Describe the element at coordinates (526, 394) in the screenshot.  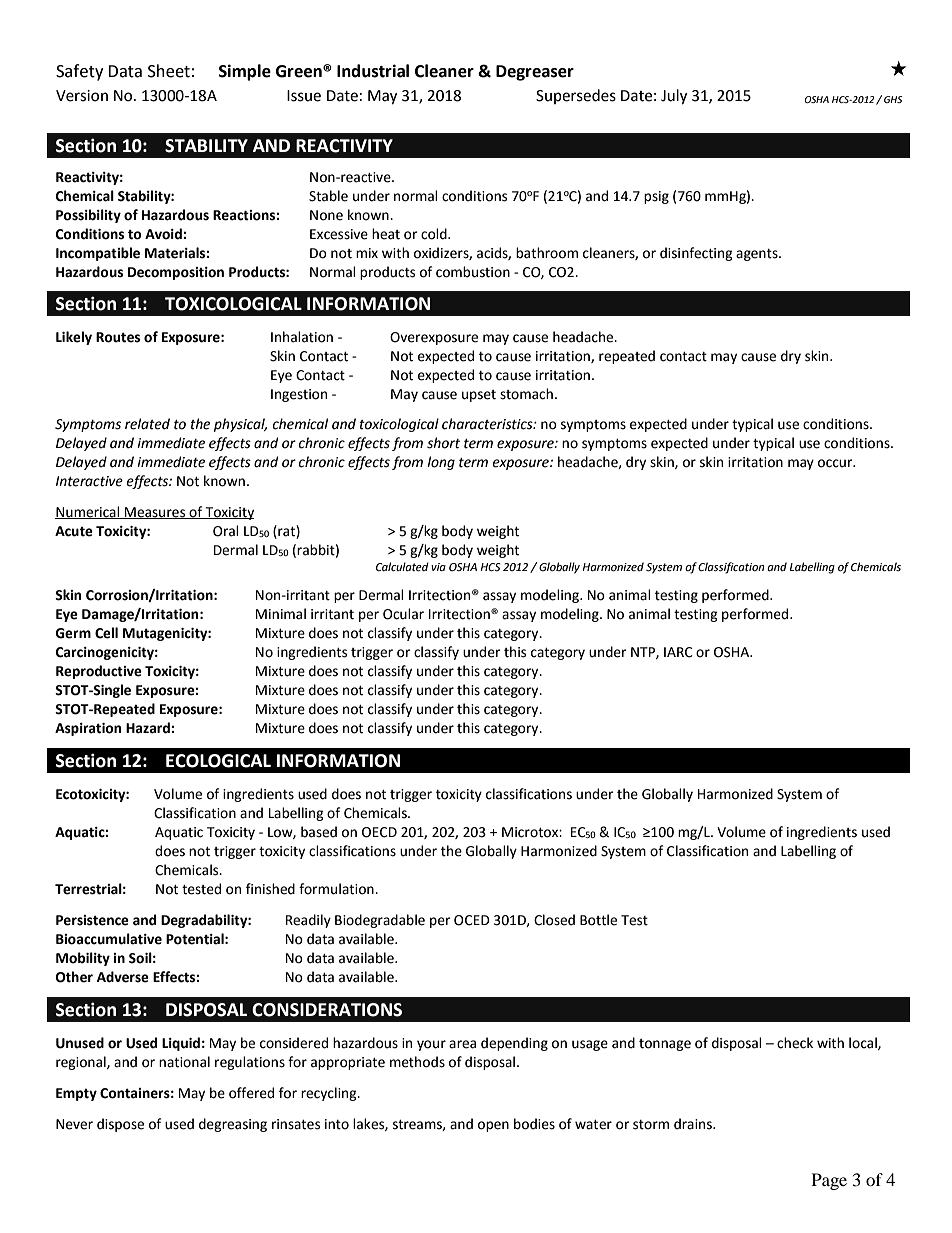
I see `stomach` at that location.
